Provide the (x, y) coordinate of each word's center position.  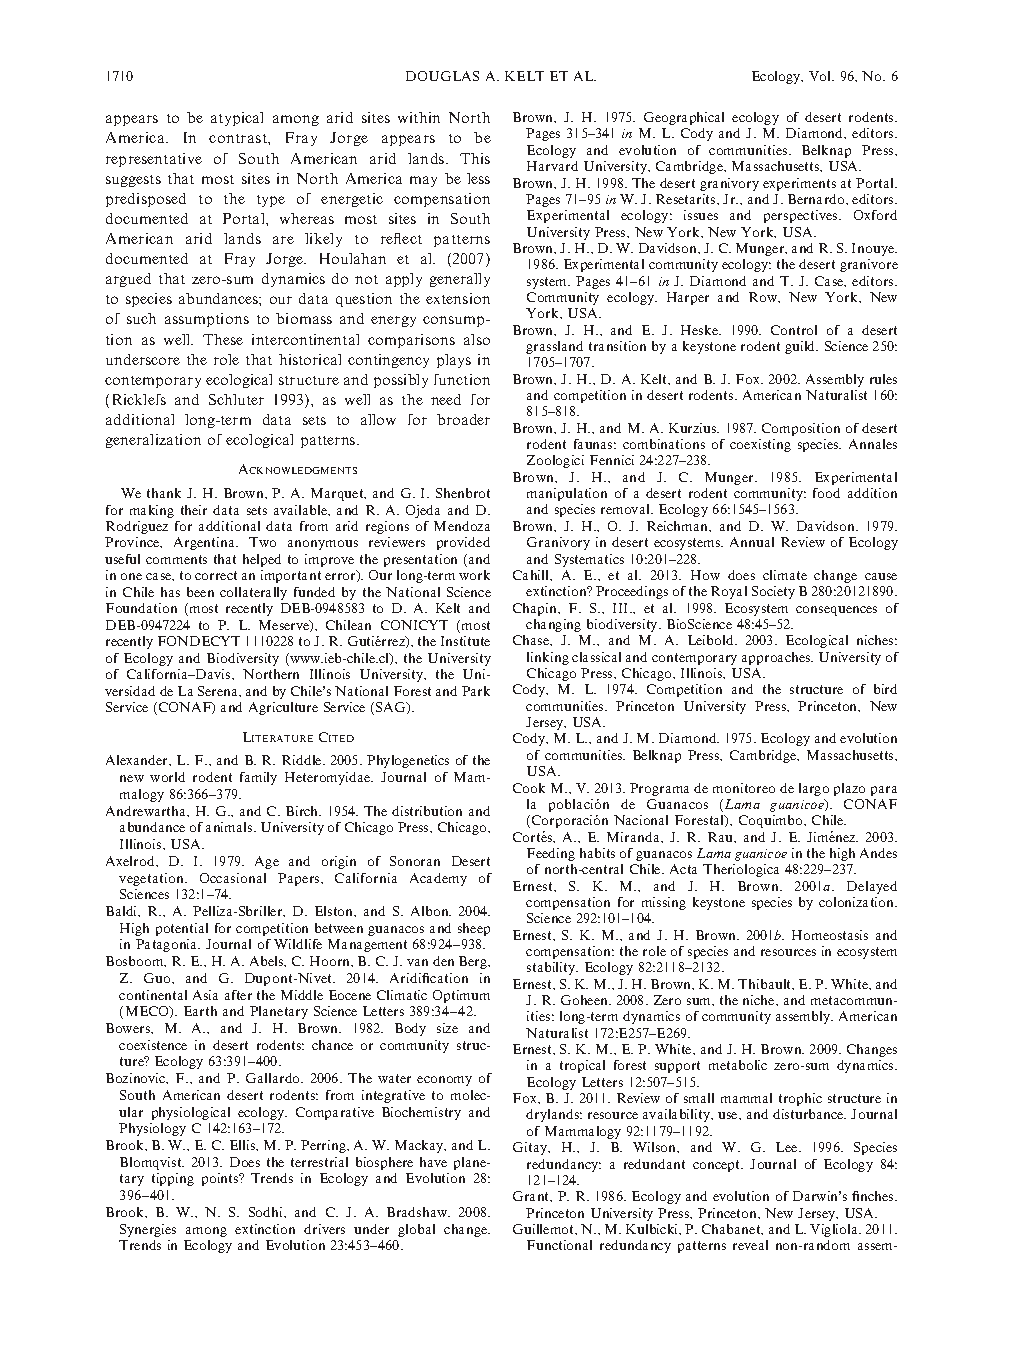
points (221, 1179)
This (475, 158)
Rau (721, 837)
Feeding (551, 854)
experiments (799, 184)
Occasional (233, 878)
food (826, 493)
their (194, 510)
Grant (532, 1196)
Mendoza (462, 526)
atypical (237, 119)
